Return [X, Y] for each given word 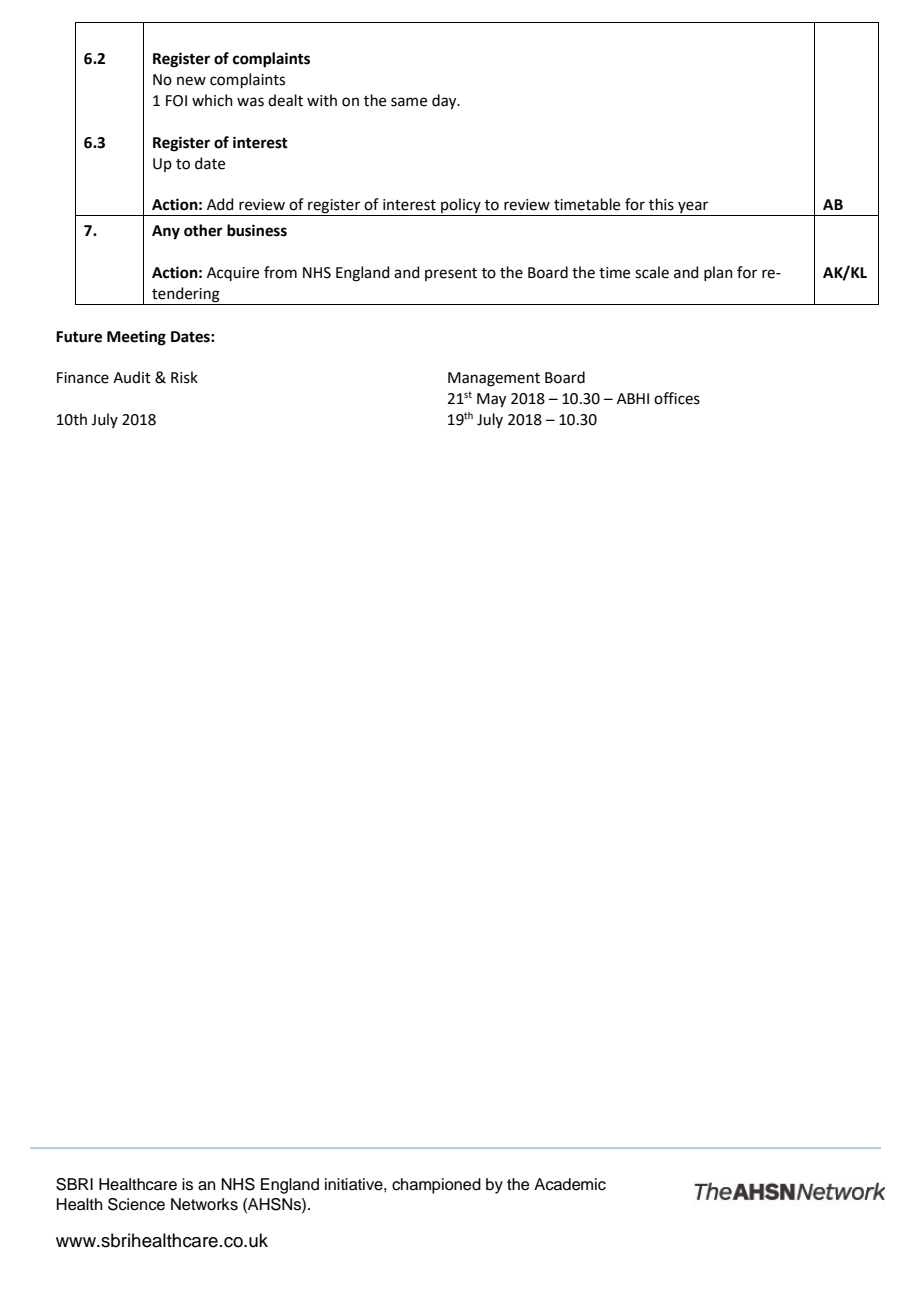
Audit [132, 377]
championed [436, 1186]
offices [677, 398]
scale [652, 272]
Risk [184, 377]
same [409, 102]
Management [494, 379]
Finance [83, 378]
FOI [176, 101]
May [491, 400]
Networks [204, 1204]
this [661, 204]
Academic [570, 1184]
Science [136, 1204]
